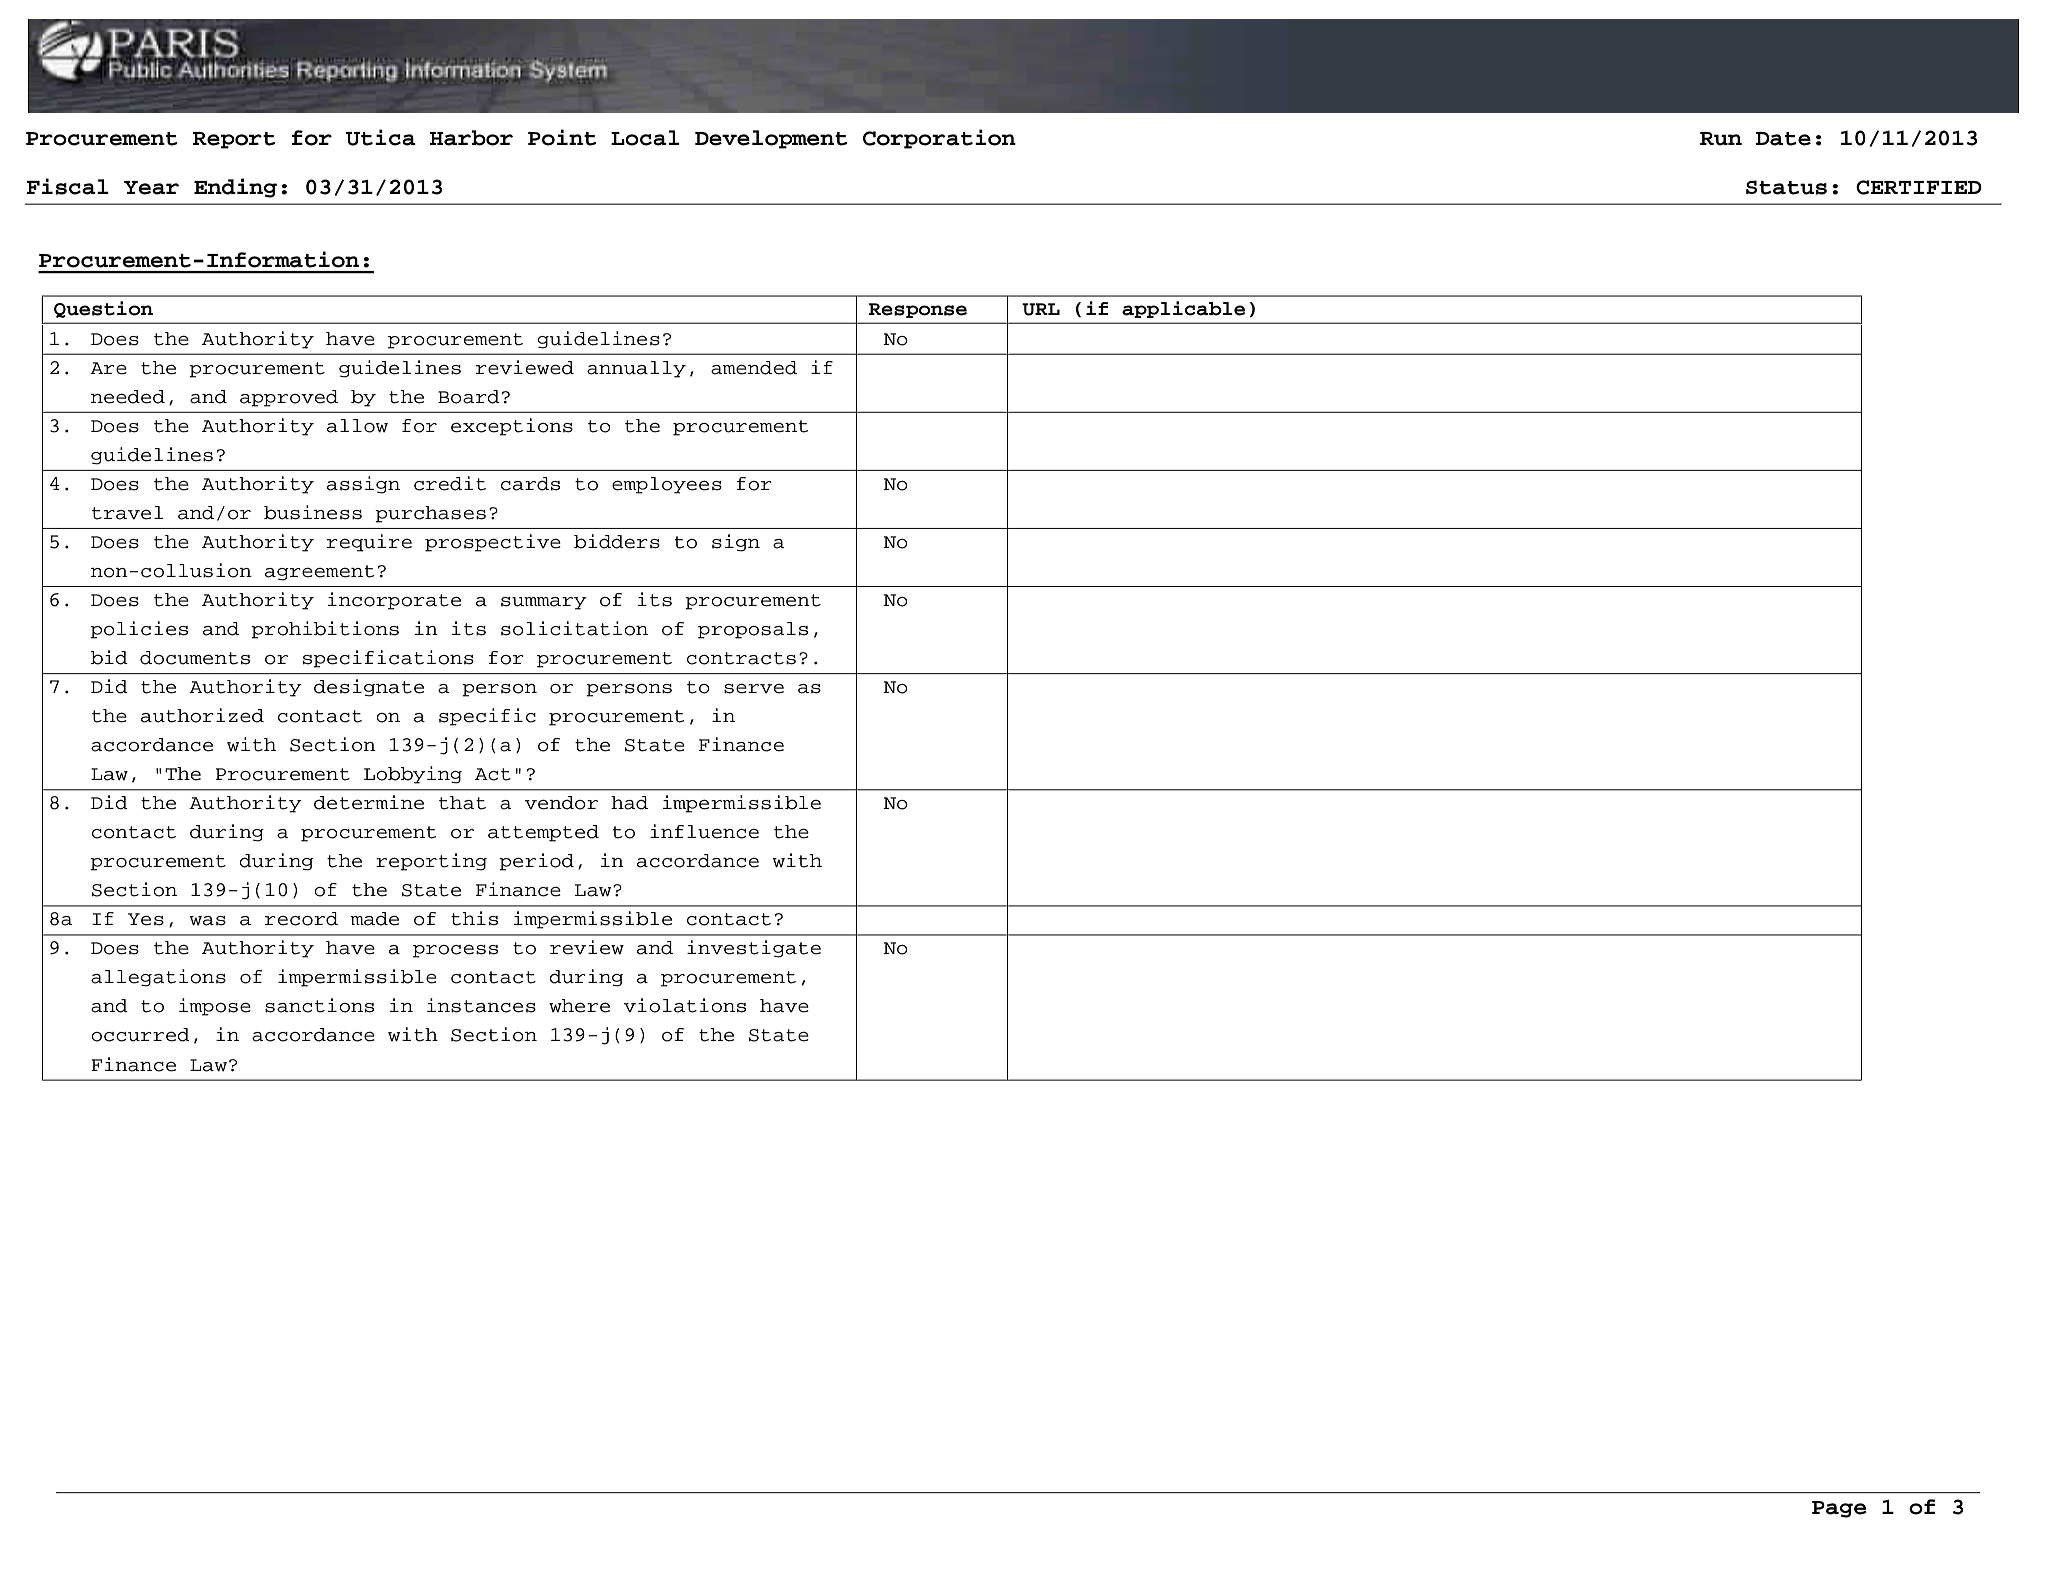 Image resolution: width=2046 pixels, height=1581 pixels. Describe the element at coordinates (1839, 1509) in the screenshot. I see `Page` at that location.
